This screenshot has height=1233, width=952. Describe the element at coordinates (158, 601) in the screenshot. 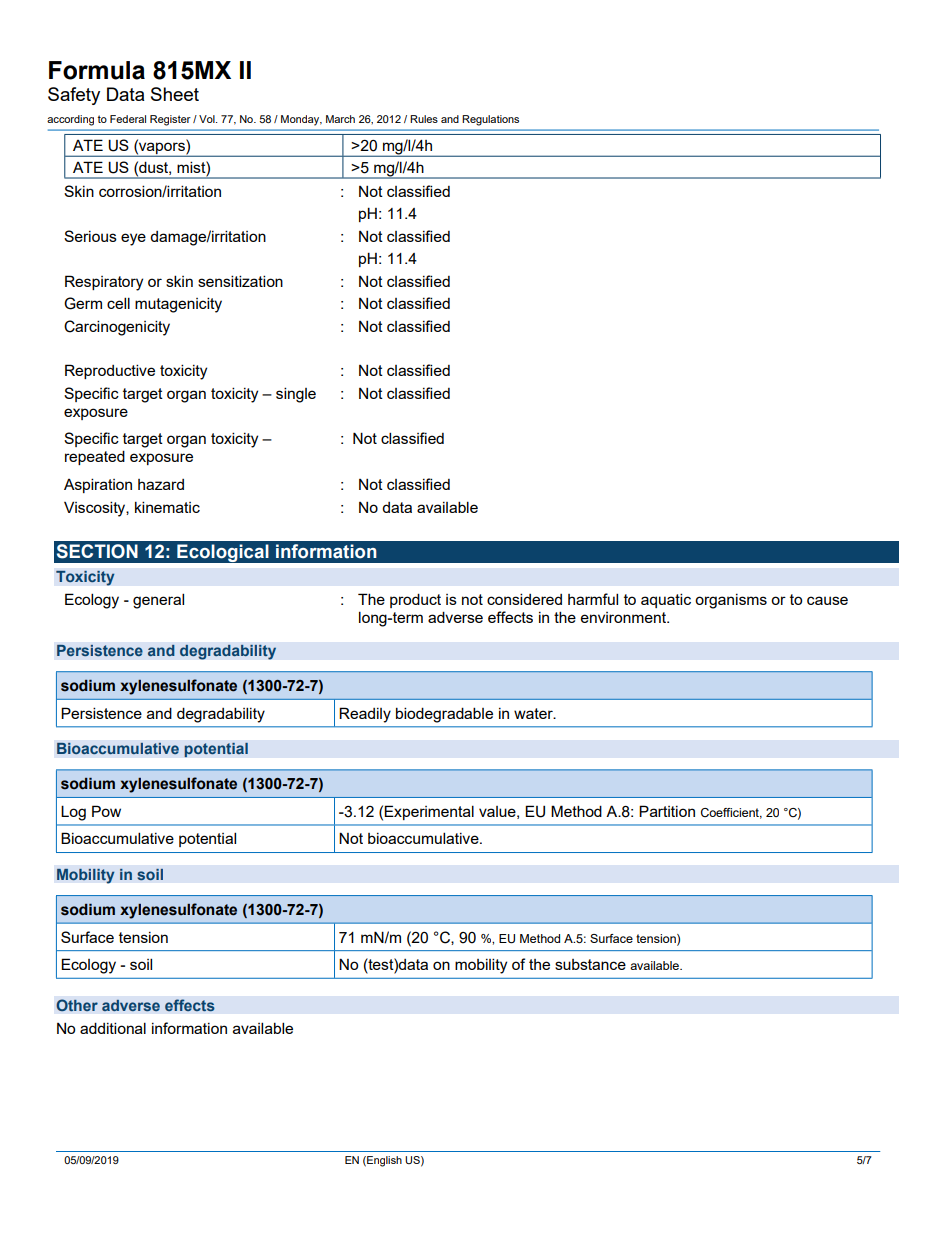

I see `general` at that location.
